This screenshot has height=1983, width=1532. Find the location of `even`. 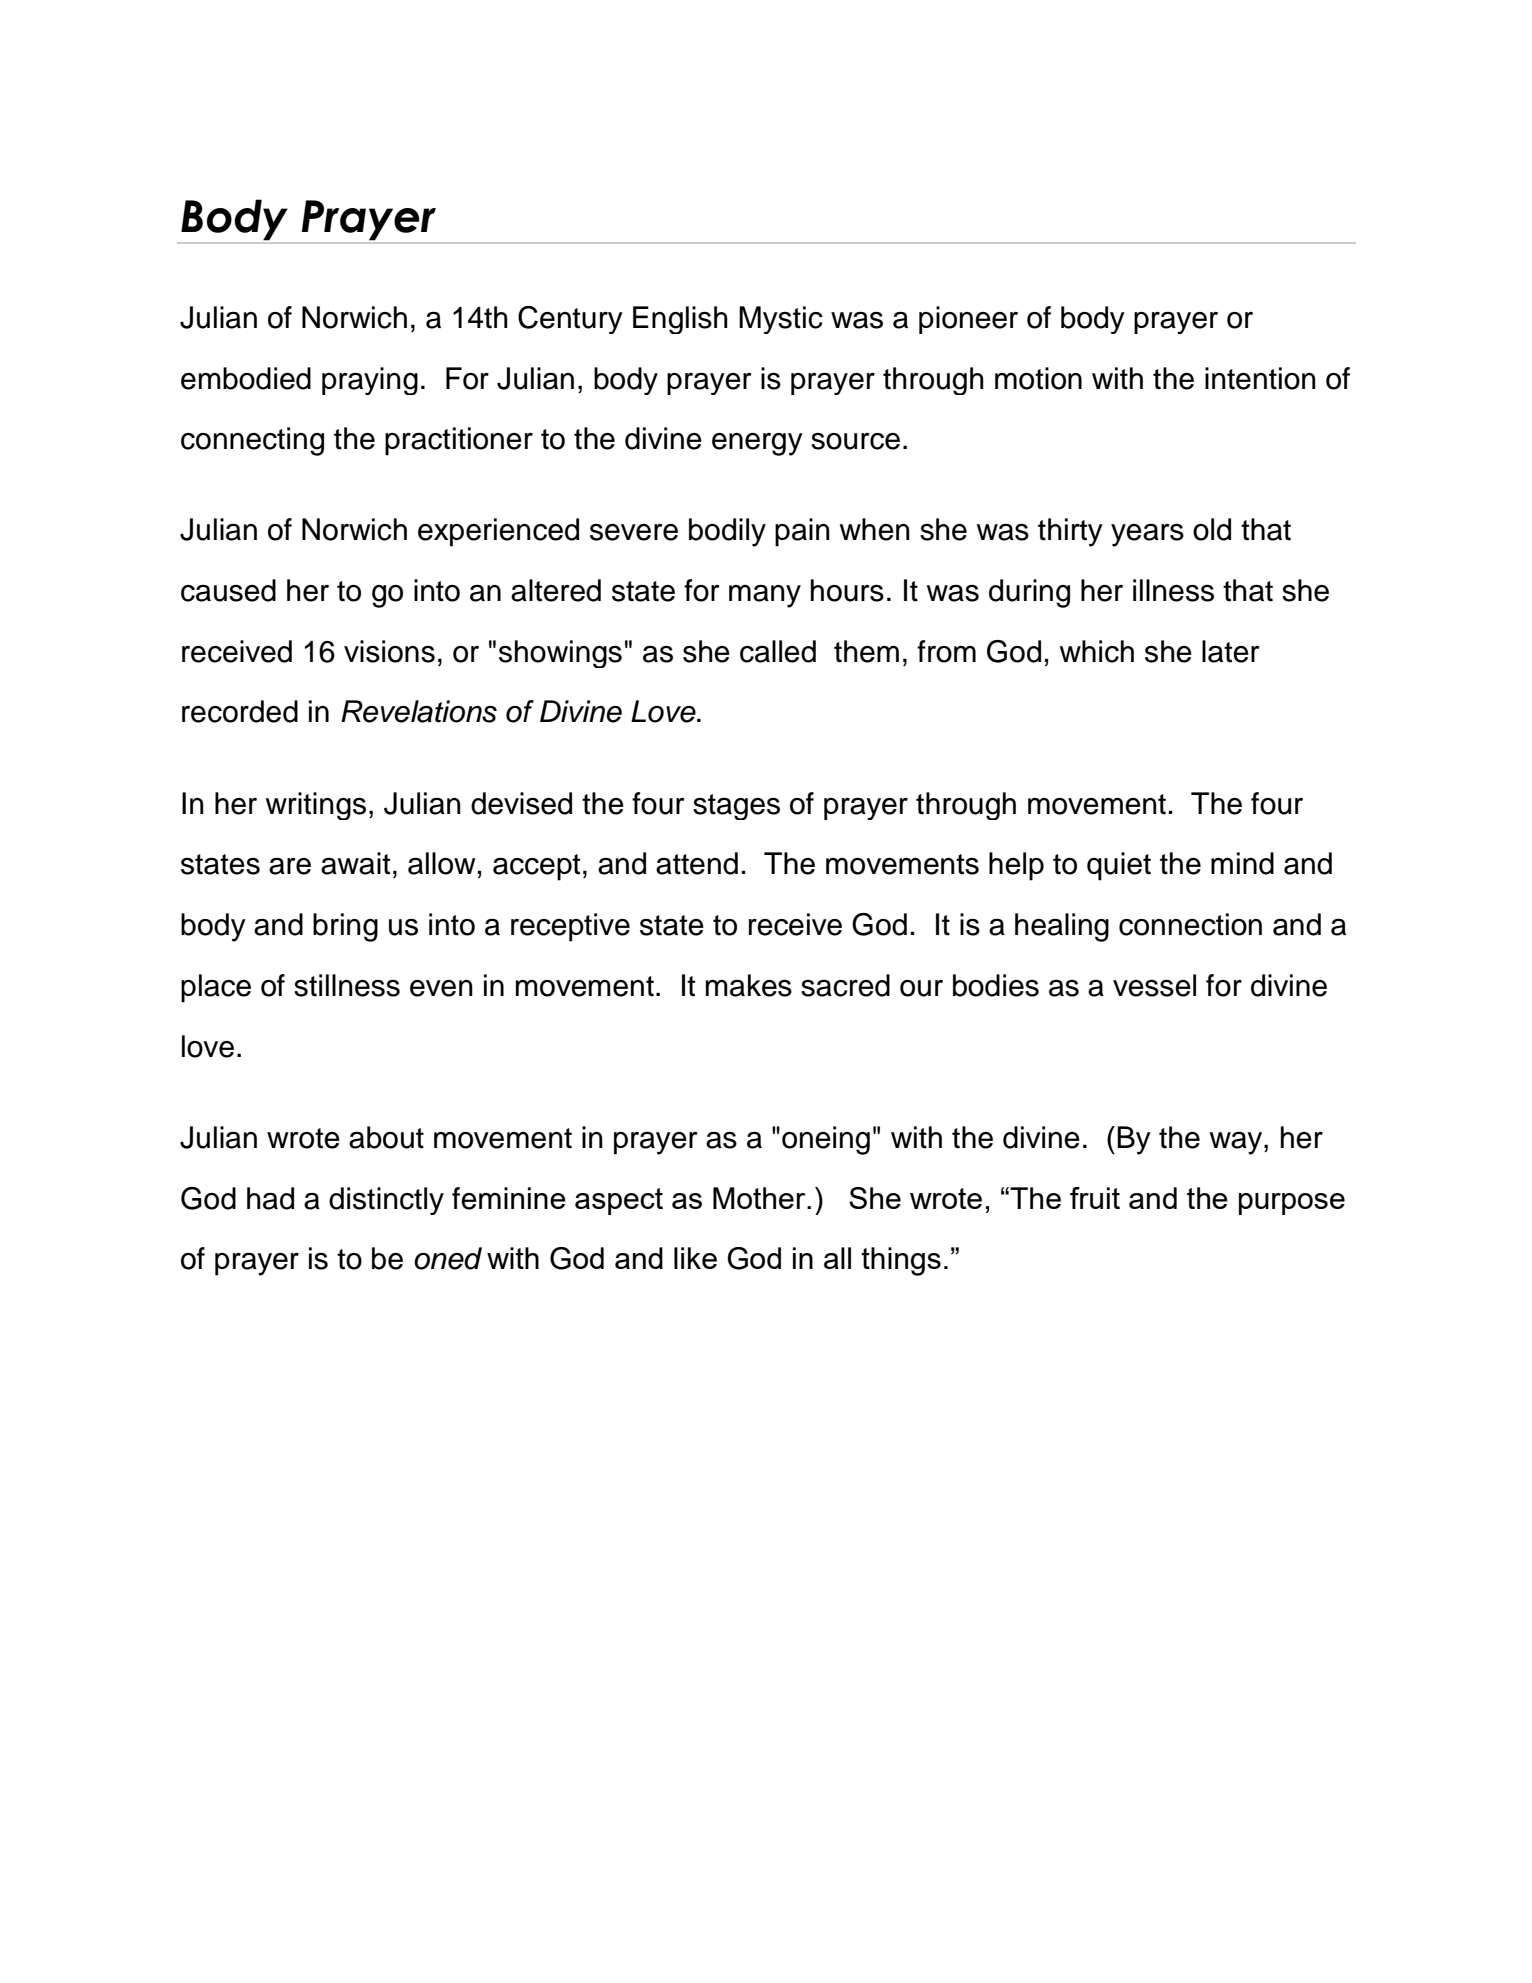

even is located at coordinates (441, 988).
